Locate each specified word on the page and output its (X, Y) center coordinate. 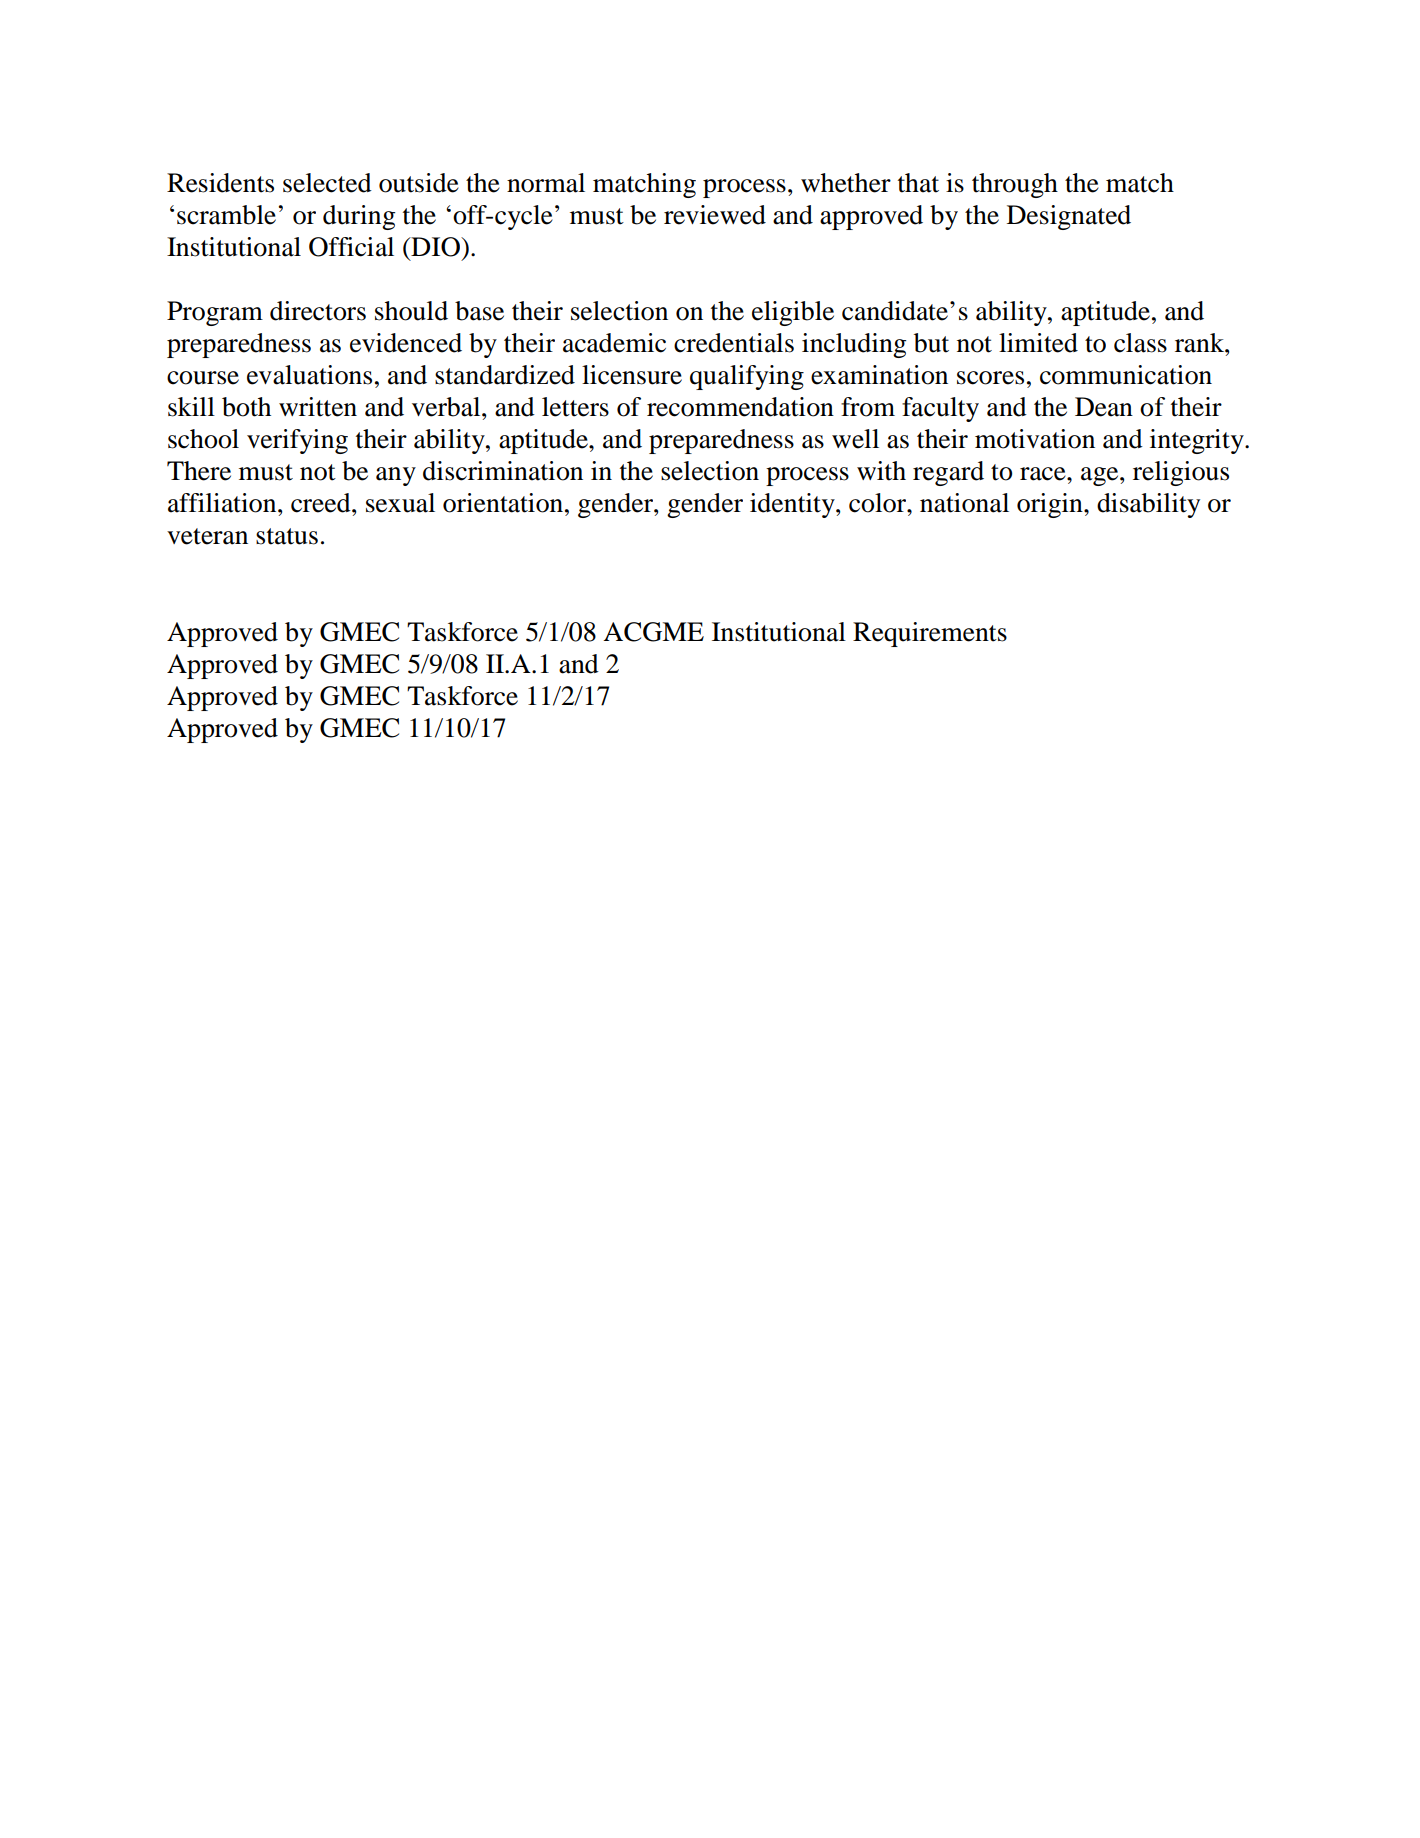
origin (1051, 505)
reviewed (715, 215)
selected (327, 183)
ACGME (653, 632)
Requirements (930, 634)
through (1015, 185)
